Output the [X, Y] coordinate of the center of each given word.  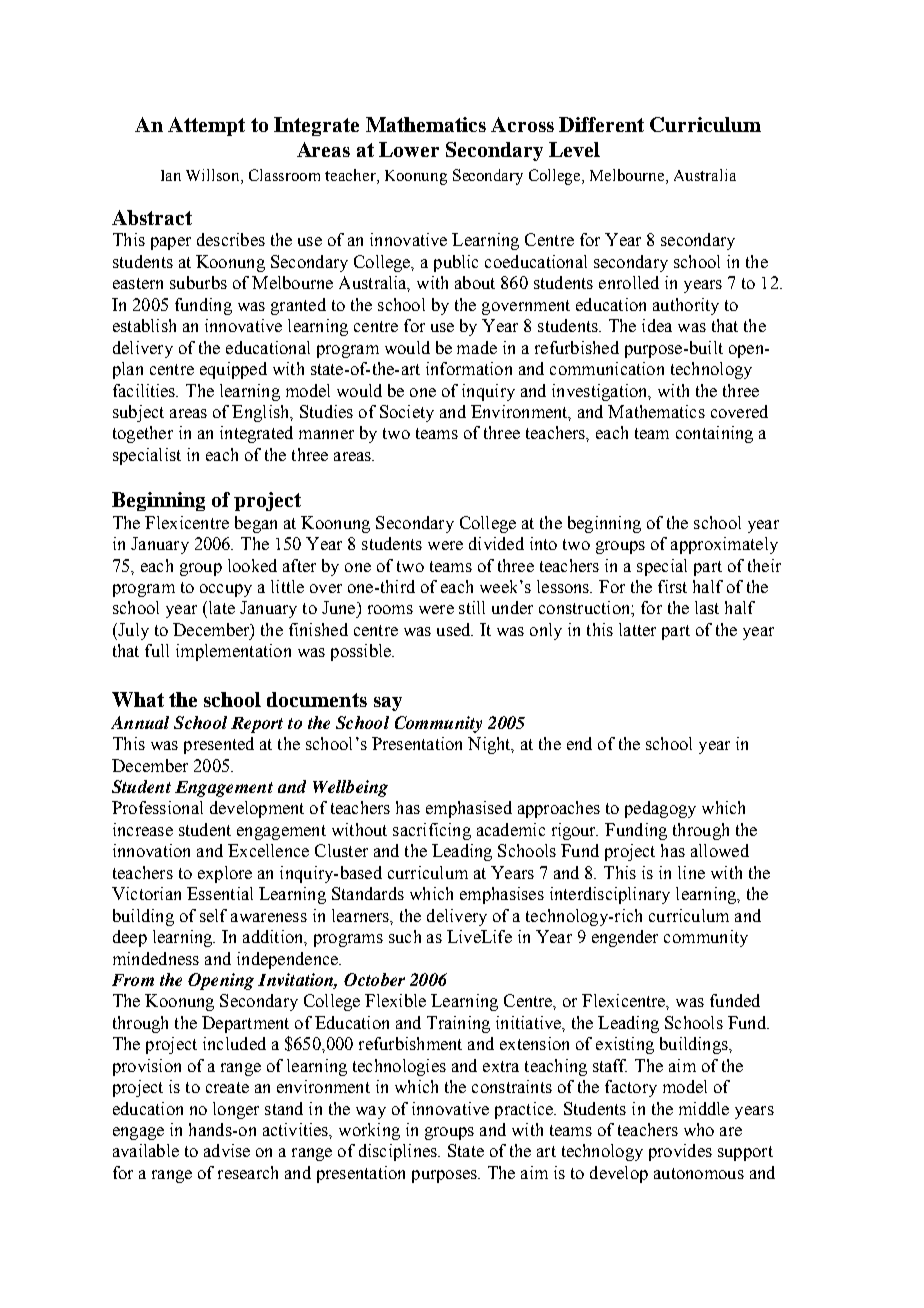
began [256, 524]
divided [496, 543]
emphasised [469, 809]
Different [601, 124]
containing [714, 434]
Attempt [206, 126]
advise [227, 1150]
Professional [157, 807]
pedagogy [660, 809]
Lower [409, 149]
